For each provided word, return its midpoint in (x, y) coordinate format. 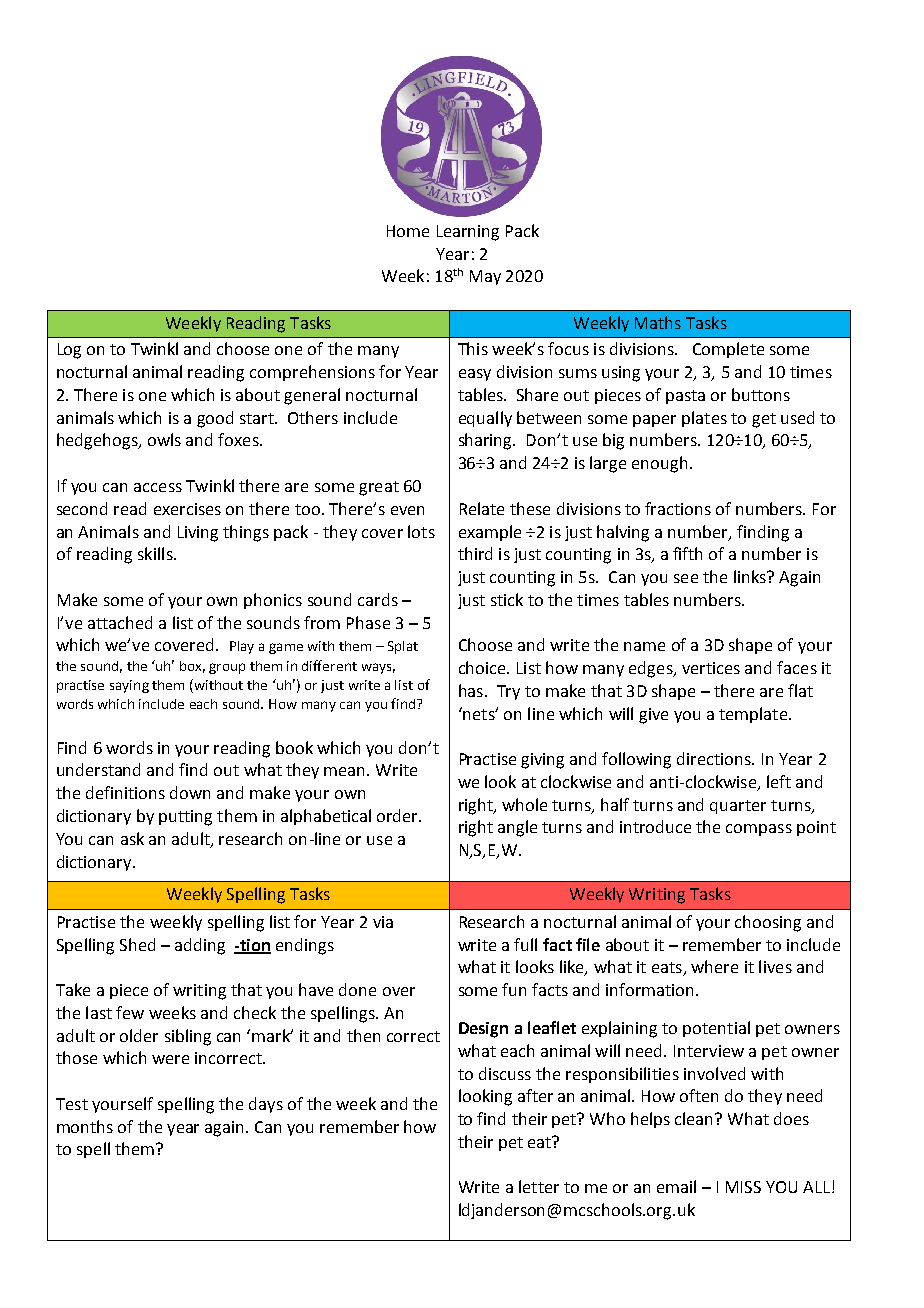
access (158, 487)
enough (659, 464)
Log (69, 351)
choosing (768, 923)
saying (129, 686)
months (85, 1126)
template (754, 715)
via (383, 922)
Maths (658, 322)
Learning (468, 233)
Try (508, 692)
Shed (137, 944)
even (407, 510)
